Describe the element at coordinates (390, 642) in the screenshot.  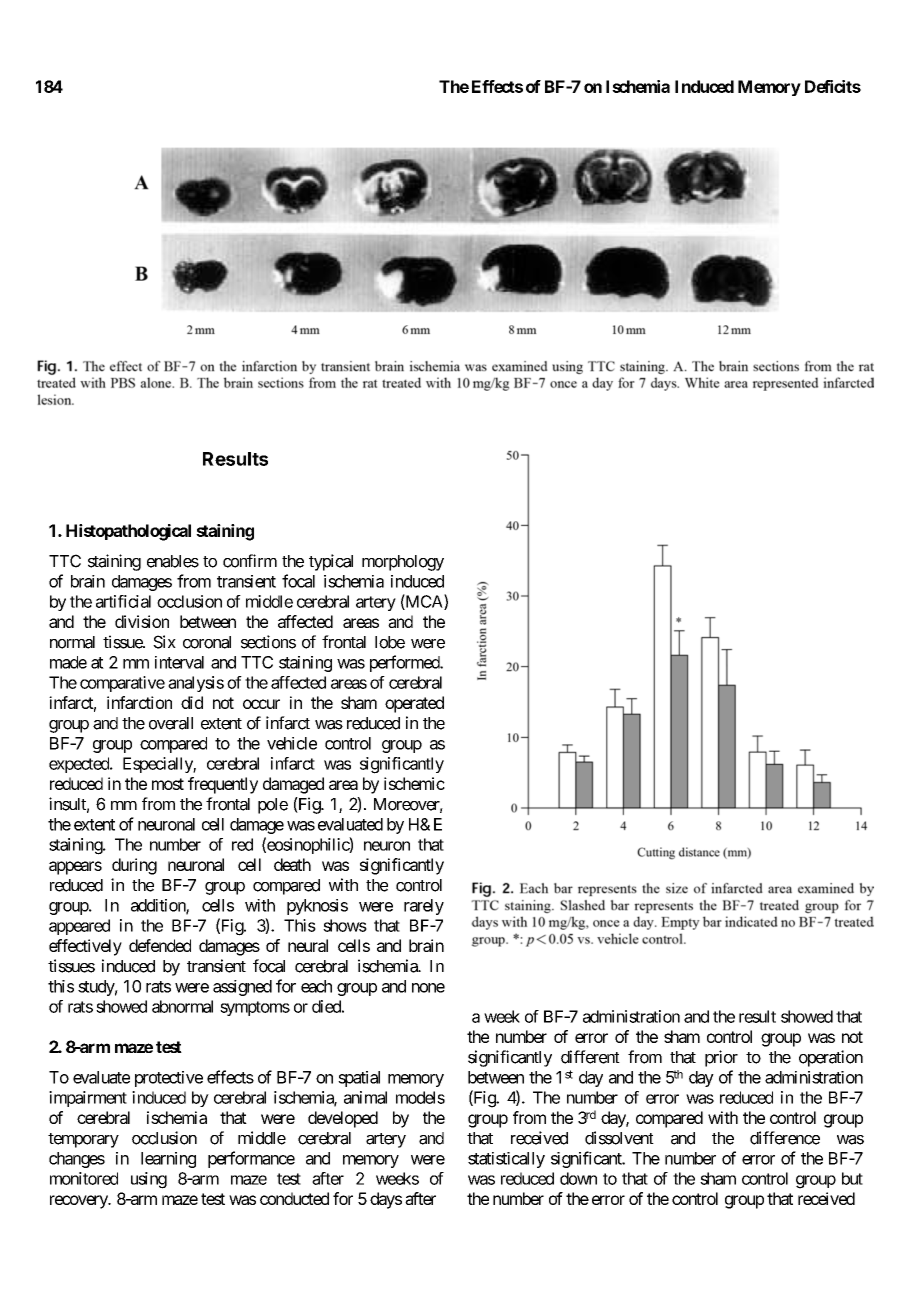
I see `lobe` at that location.
